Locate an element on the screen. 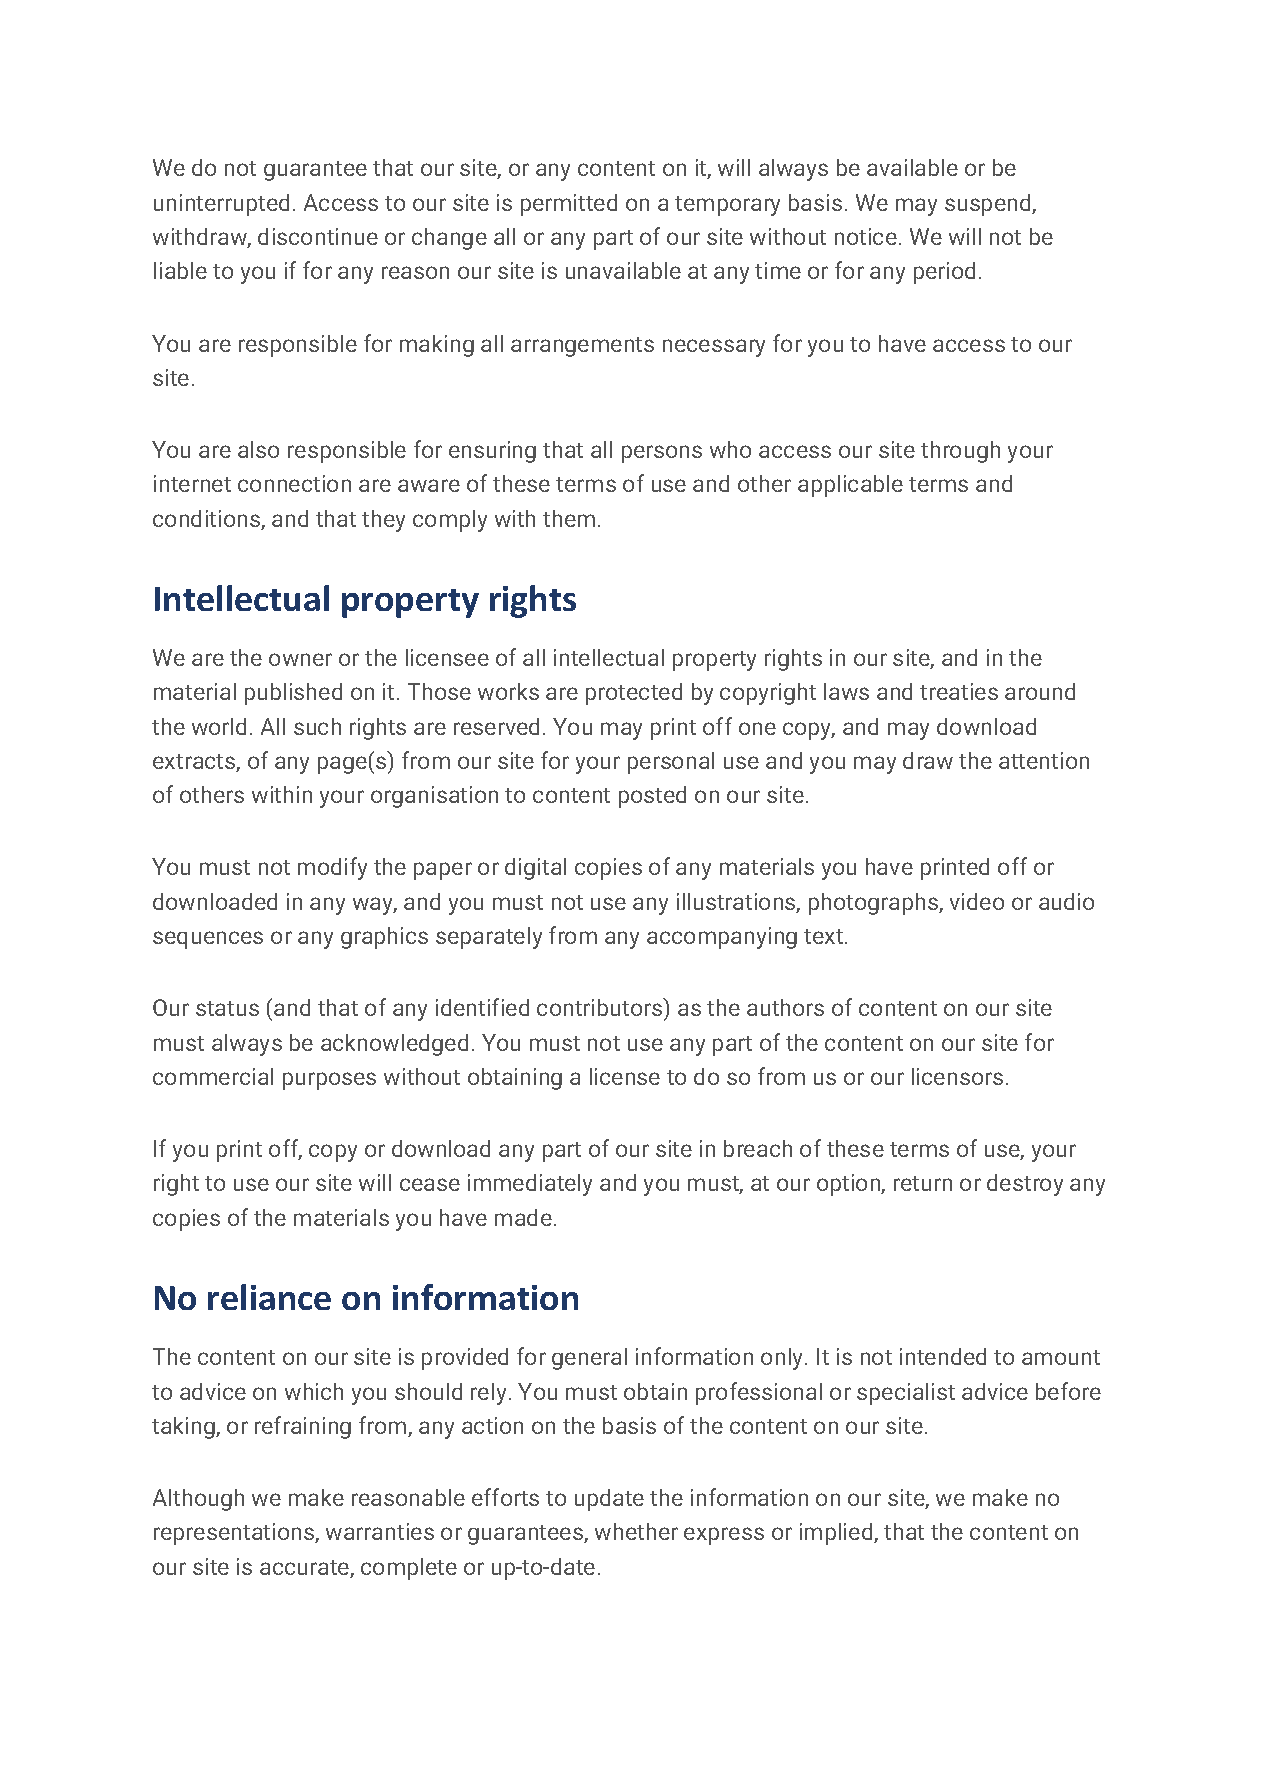 The width and height of the screenshot is (1262, 1784). period is located at coordinates (944, 273).
